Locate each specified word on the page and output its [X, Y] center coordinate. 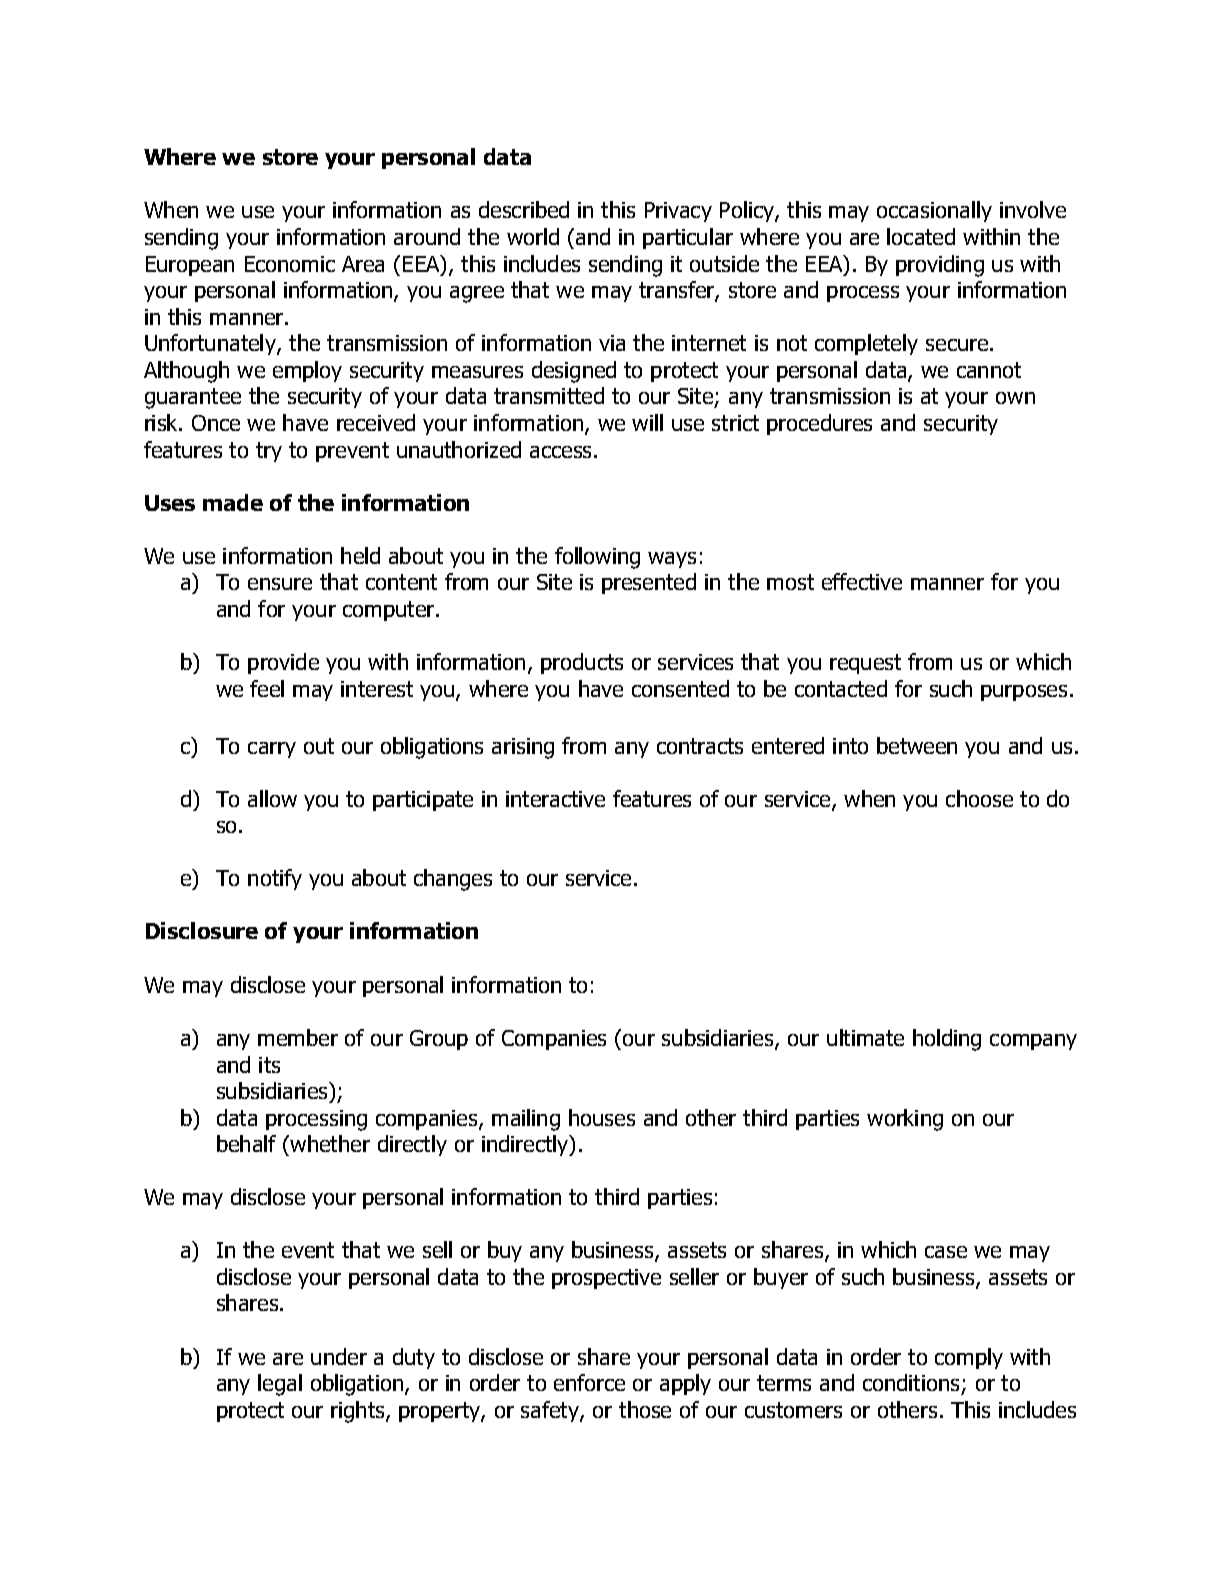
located [921, 236]
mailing [526, 1120]
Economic [290, 264]
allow [272, 798]
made [233, 502]
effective [862, 581]
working [905, 1120]
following [597, 558]
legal [280, 1385]
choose [979, 798]
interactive [555, 799]
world [533, 236]
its [269, 1065]
